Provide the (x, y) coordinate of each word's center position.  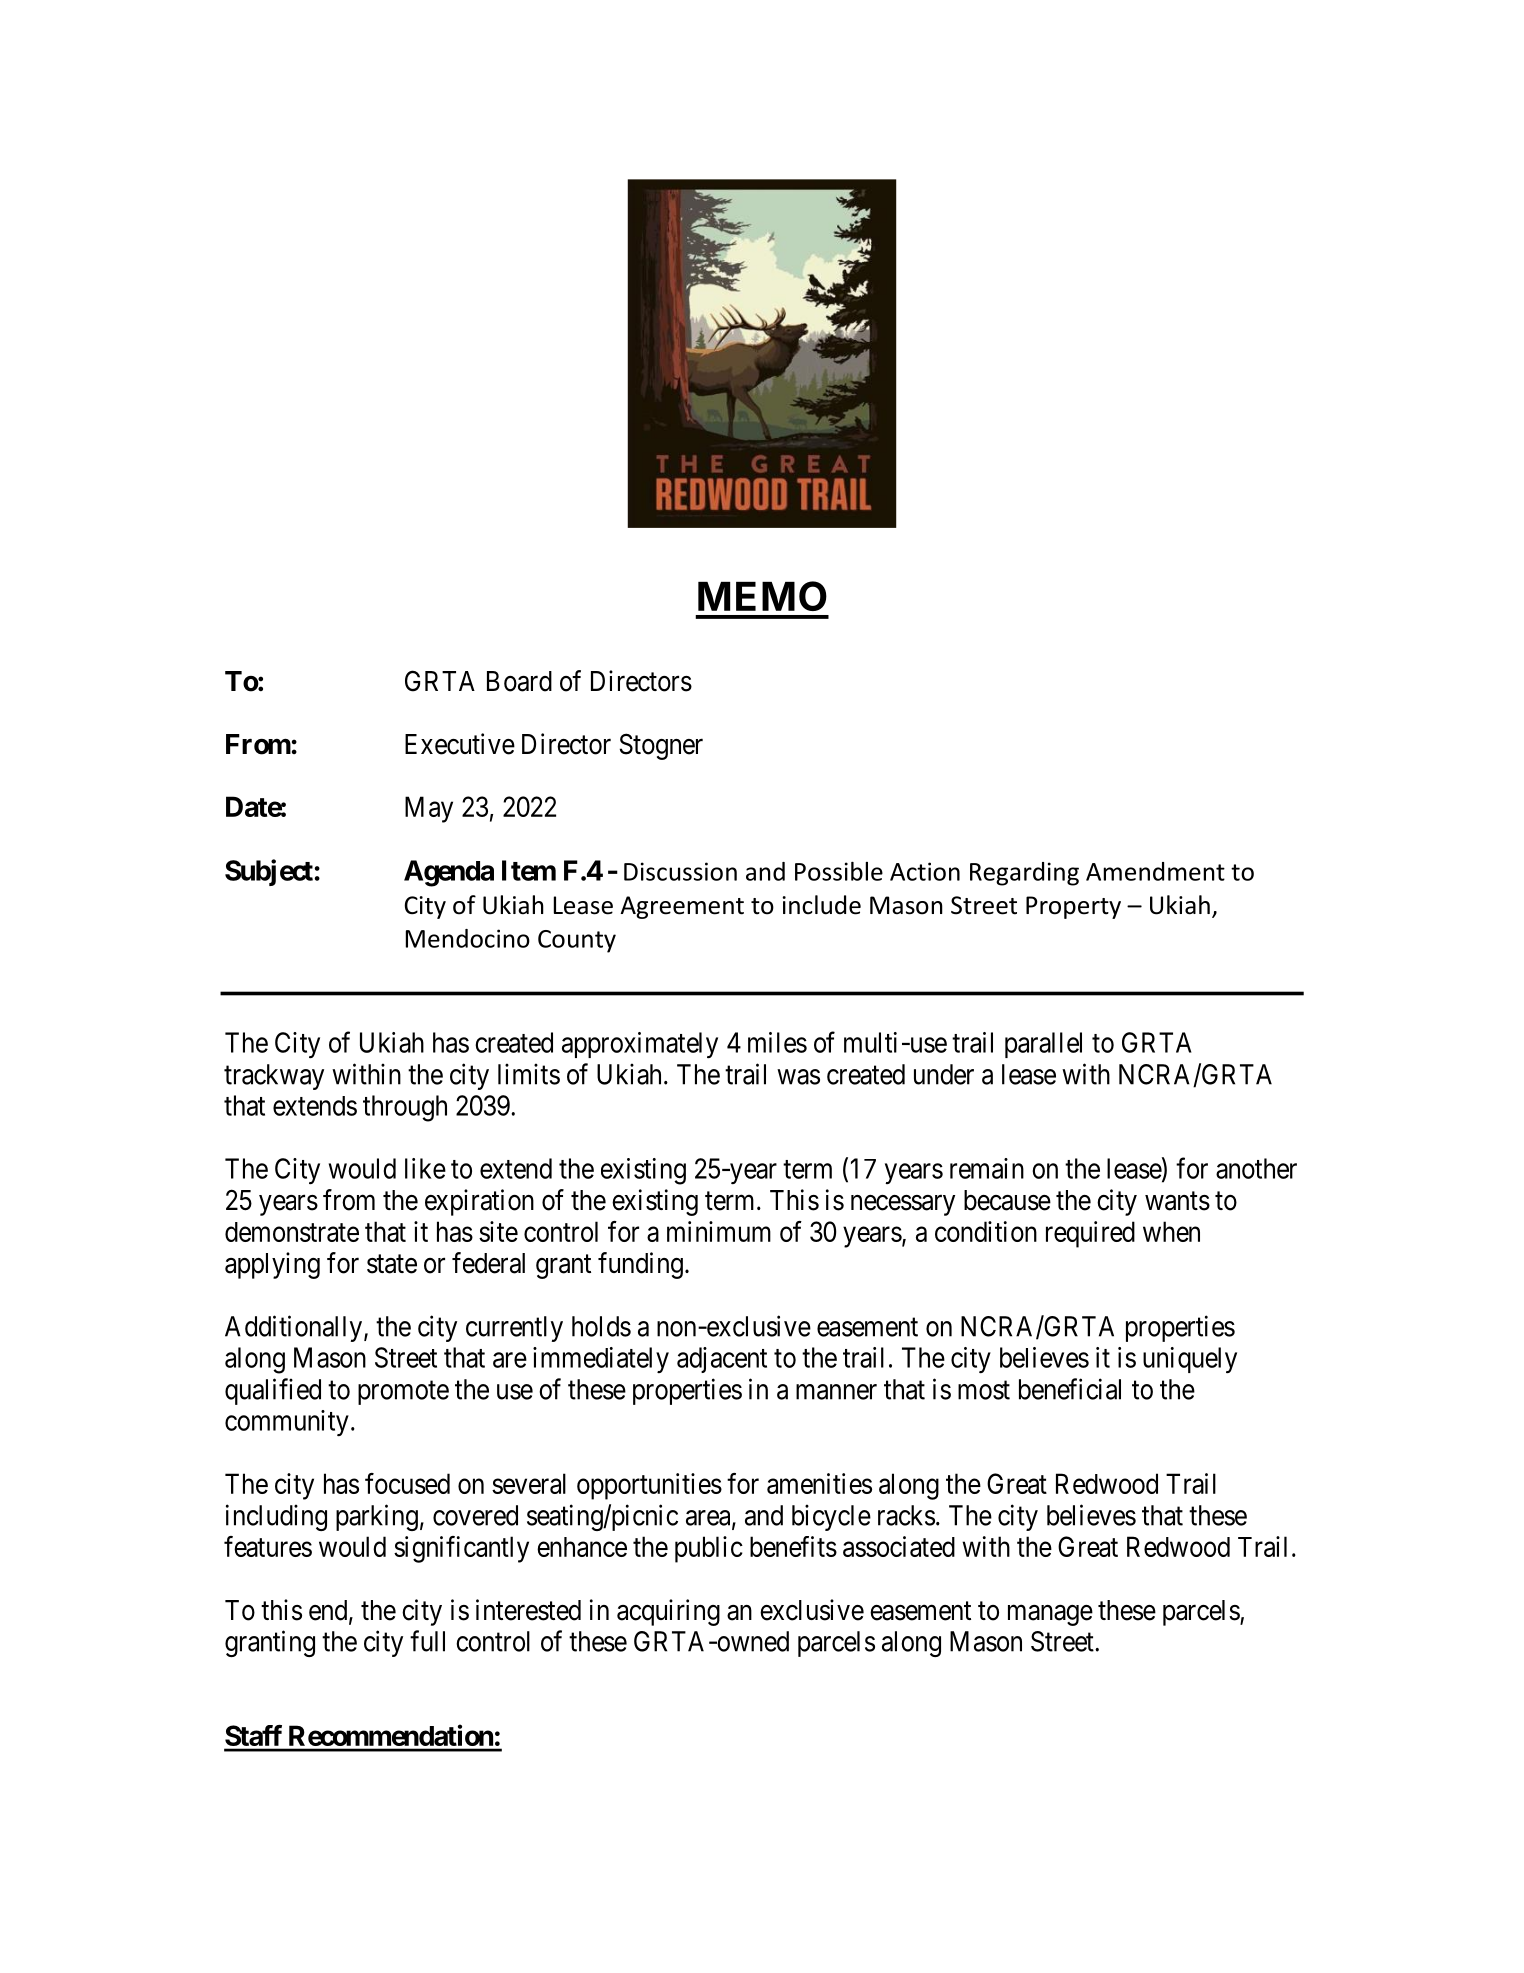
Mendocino (468, 938)
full (427, 1641)
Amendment (1155, 871)
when (1171, 1231)
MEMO (762, 596)
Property (1073, 907)
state (392, 1264)
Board (519, 681)
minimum (719, 1231)
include (822, 905)
